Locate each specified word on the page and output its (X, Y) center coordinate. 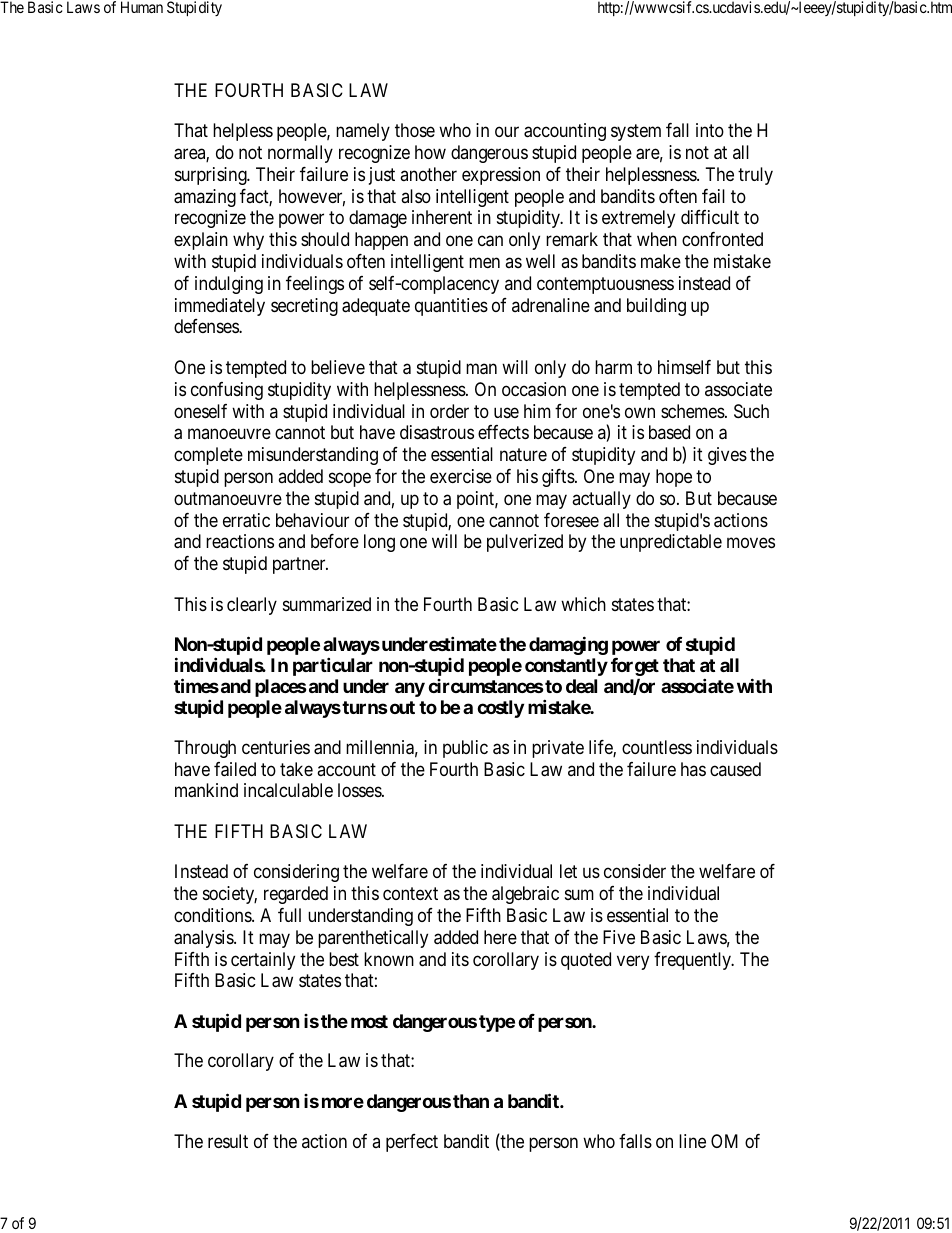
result (228, 1141)
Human (142, 7)
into (710, 130)
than (471, 1101)
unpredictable (671, 543)
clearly (252, 606)
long (379, 543)
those (415, 130)
